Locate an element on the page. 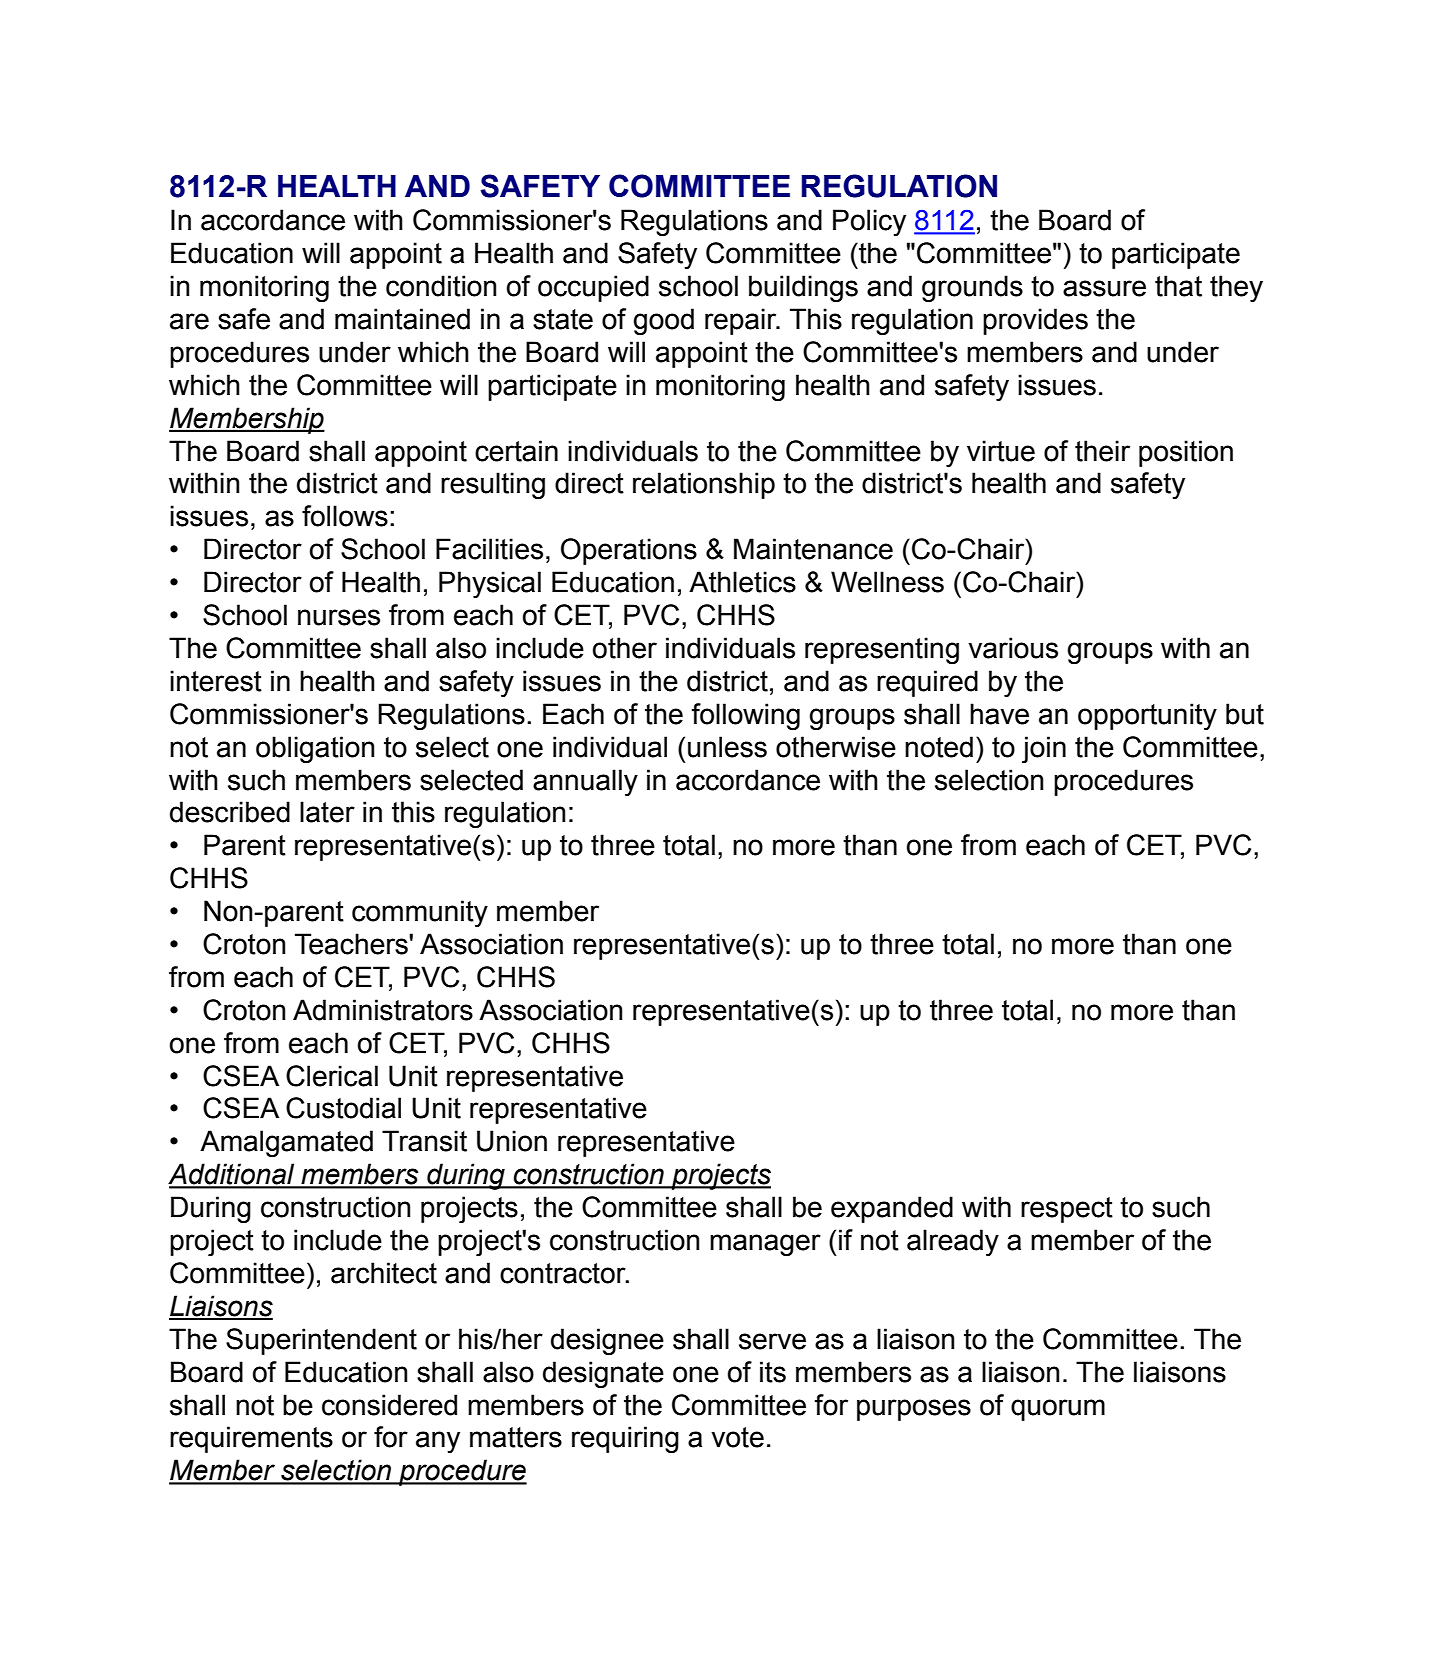 The height and width of the image is (1673, 1438). their is located at coordinates (1102, 451).
